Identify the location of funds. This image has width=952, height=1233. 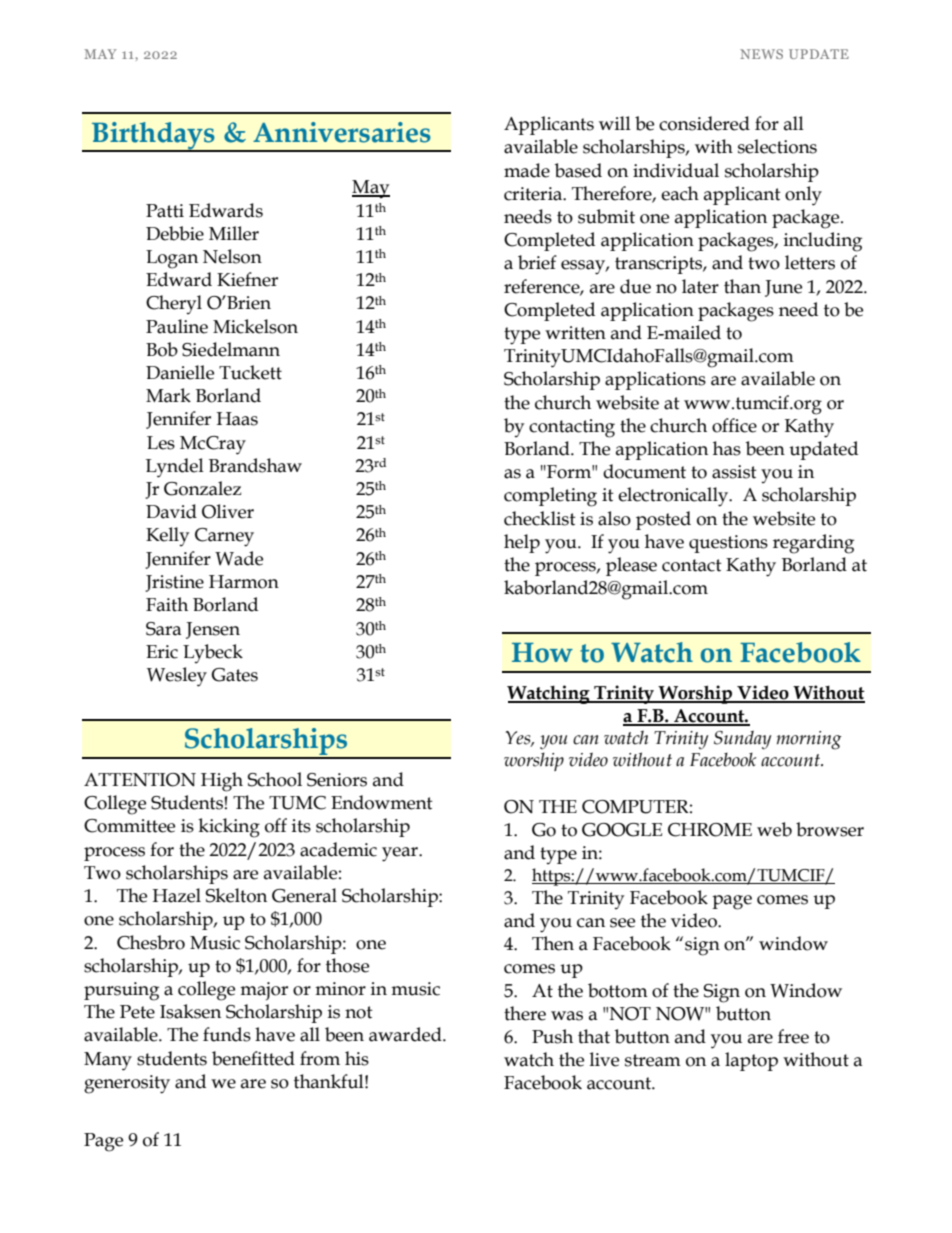
(227, 1034).
